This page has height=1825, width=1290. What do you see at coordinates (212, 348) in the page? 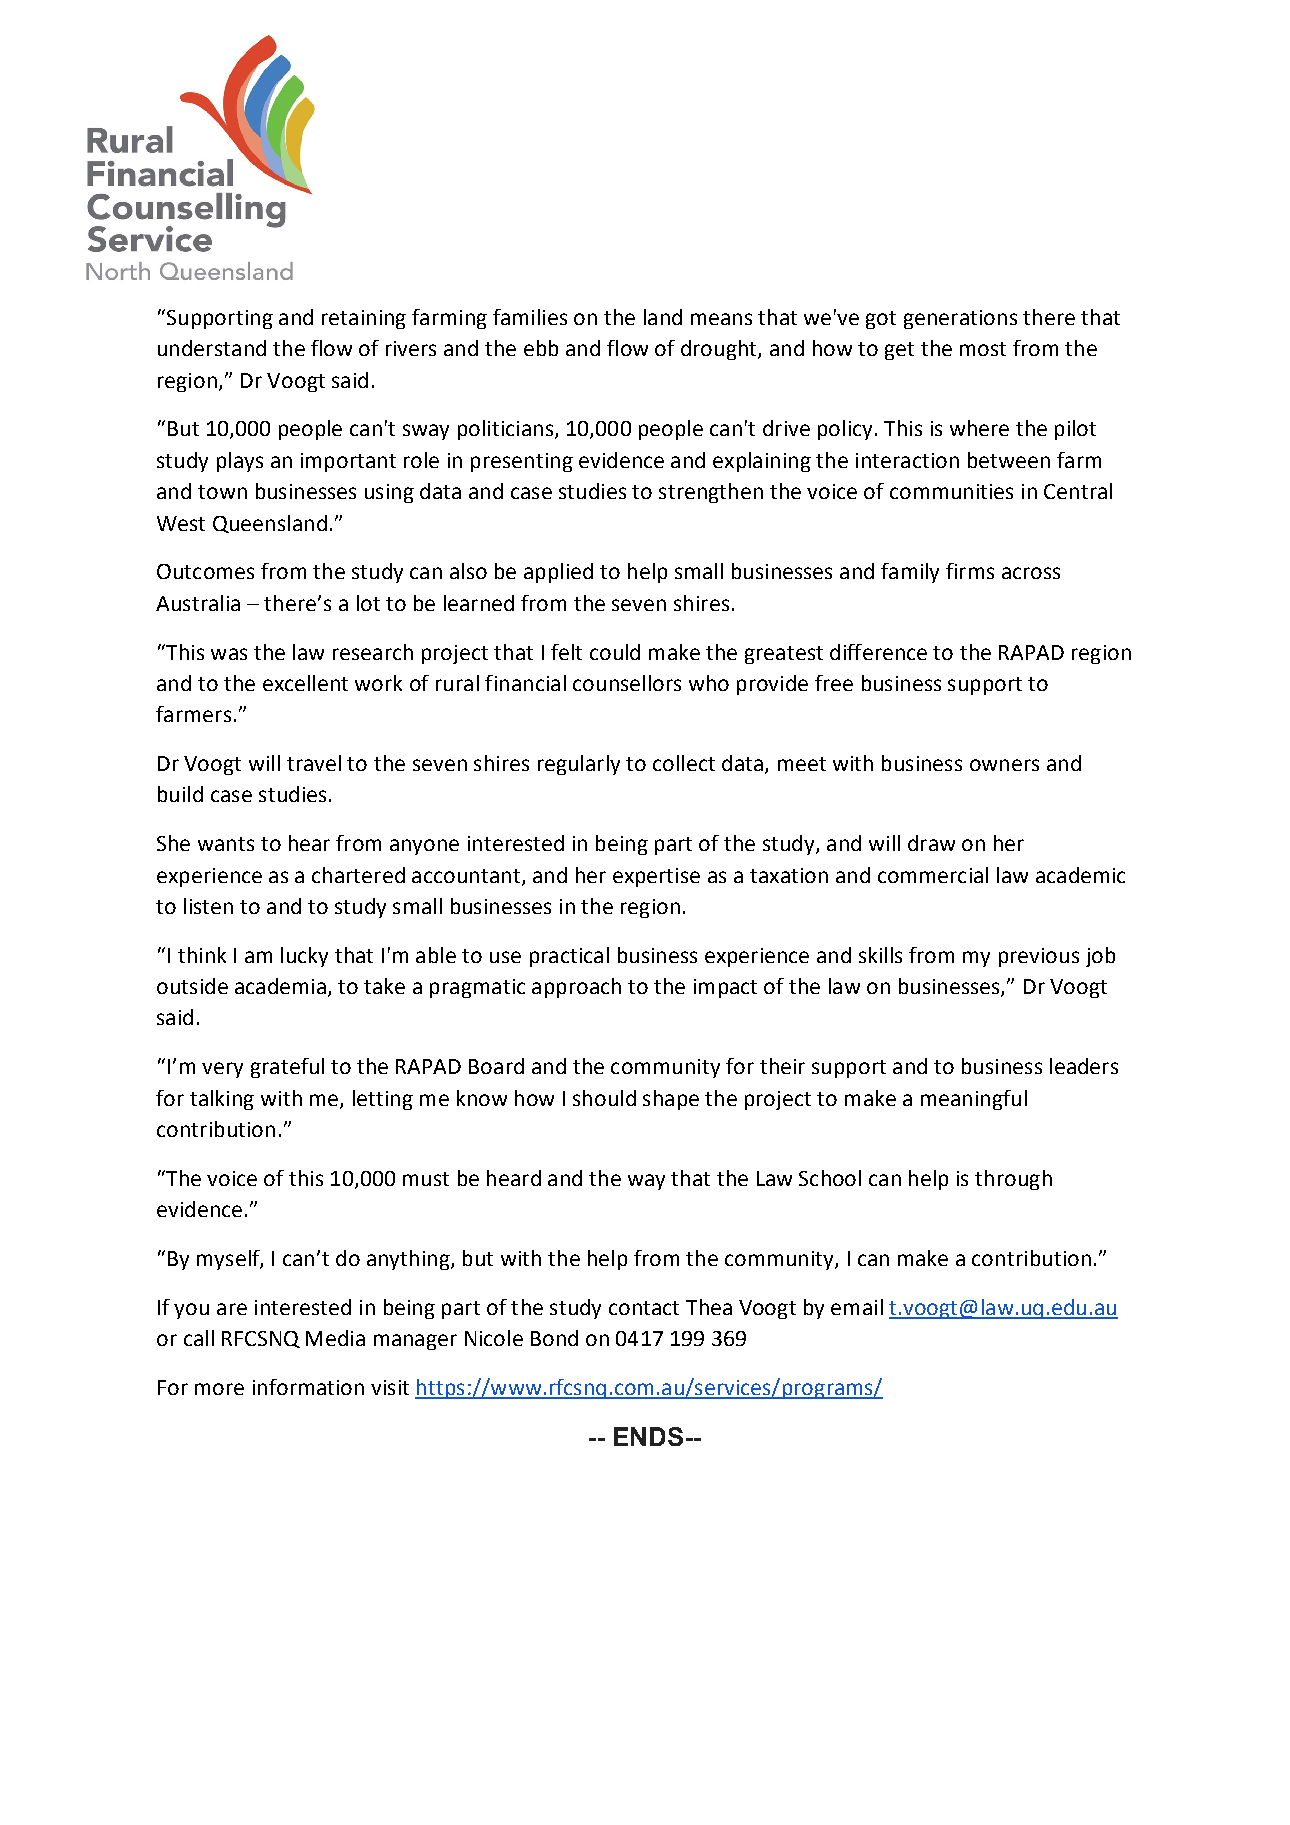
I see `understand` at bounding box center [212, 348].
